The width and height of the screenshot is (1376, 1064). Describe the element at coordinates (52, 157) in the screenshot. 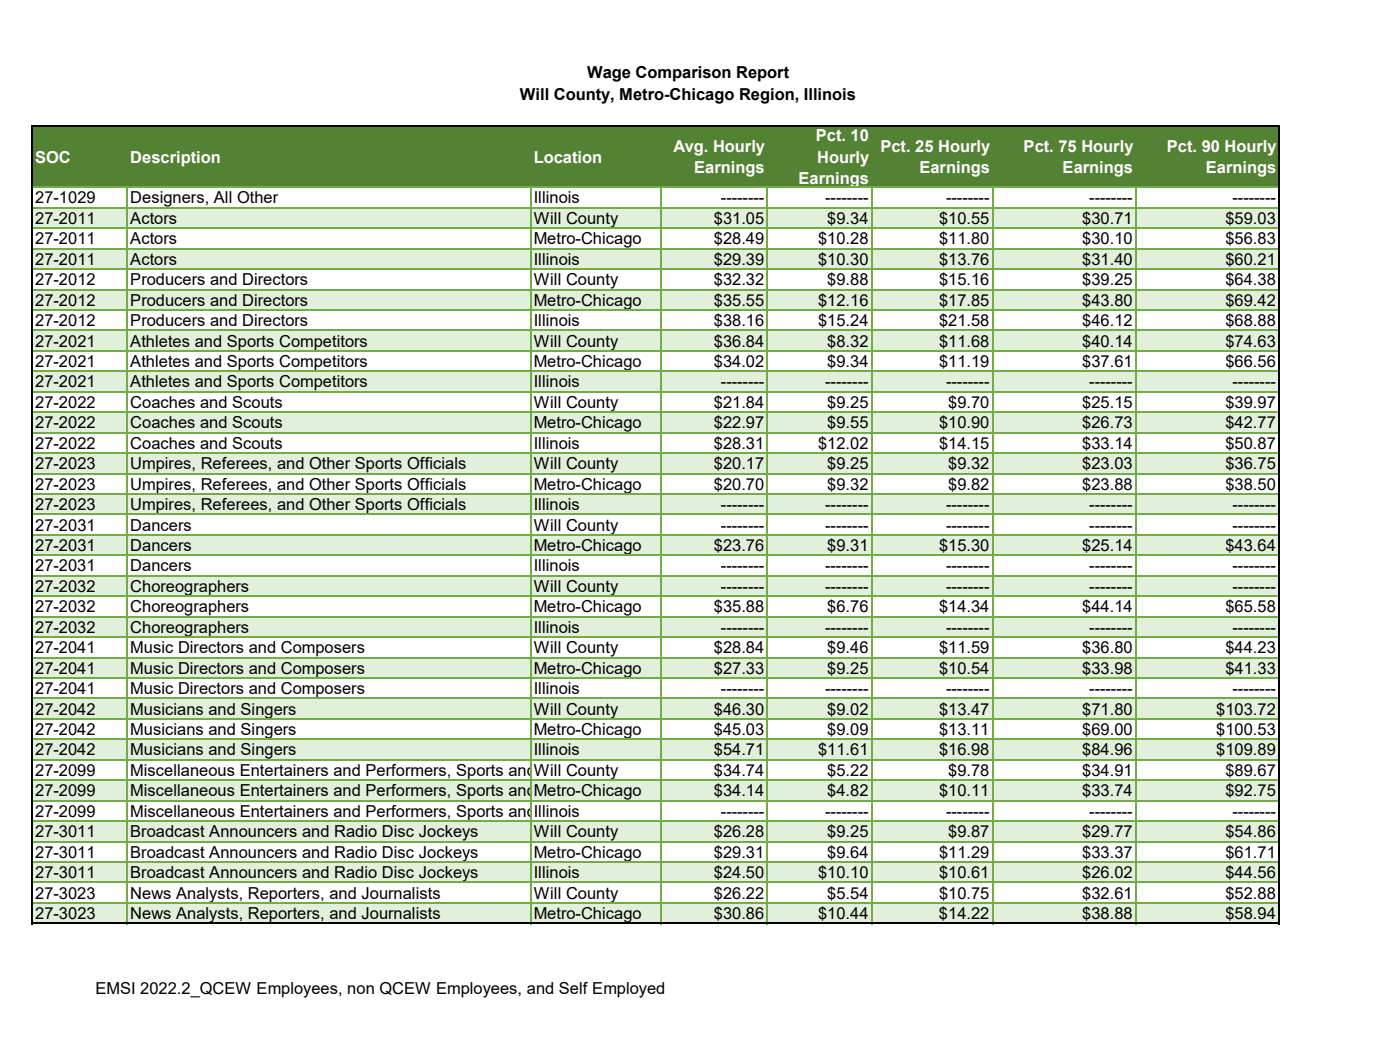

I see `SOC` at that location.
